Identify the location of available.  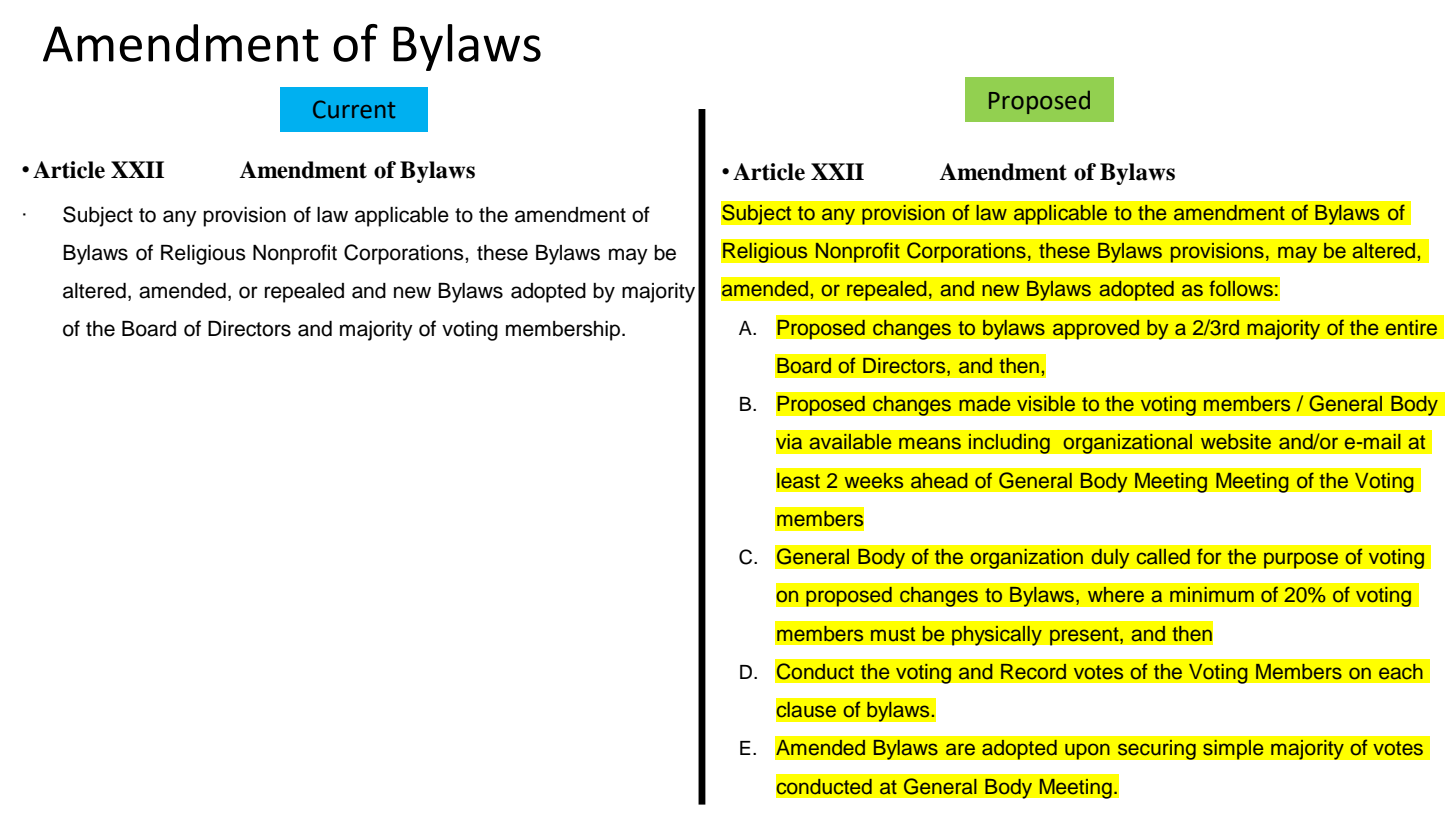
(850, 442).
